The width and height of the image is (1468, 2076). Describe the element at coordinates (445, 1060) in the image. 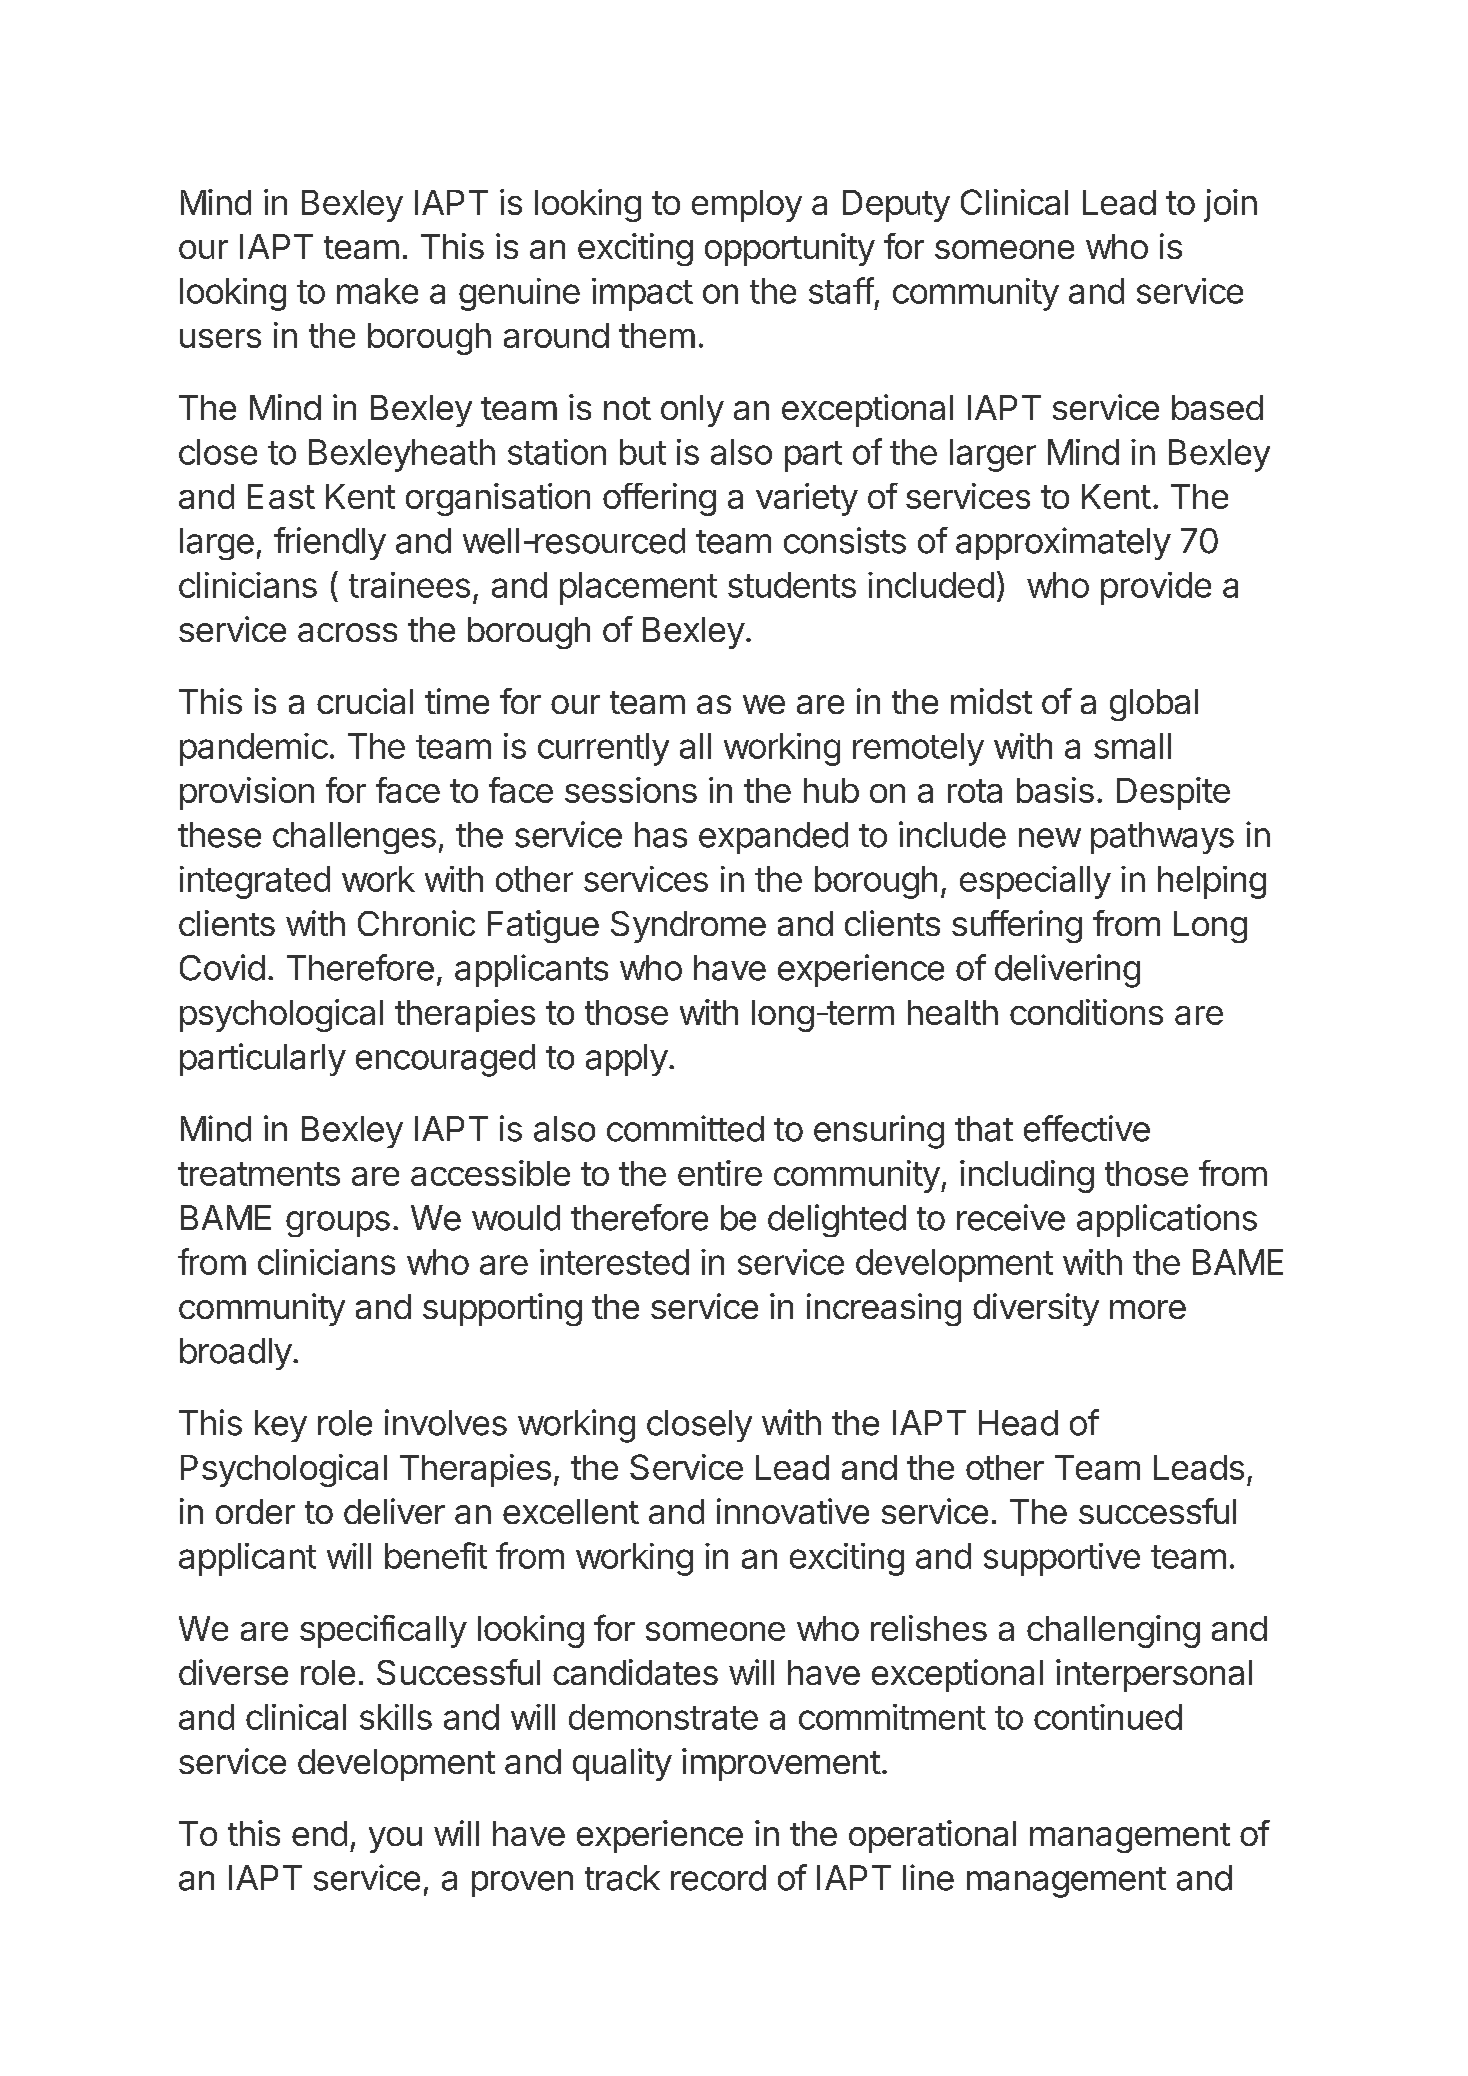

I see `encouraged` at that location.
